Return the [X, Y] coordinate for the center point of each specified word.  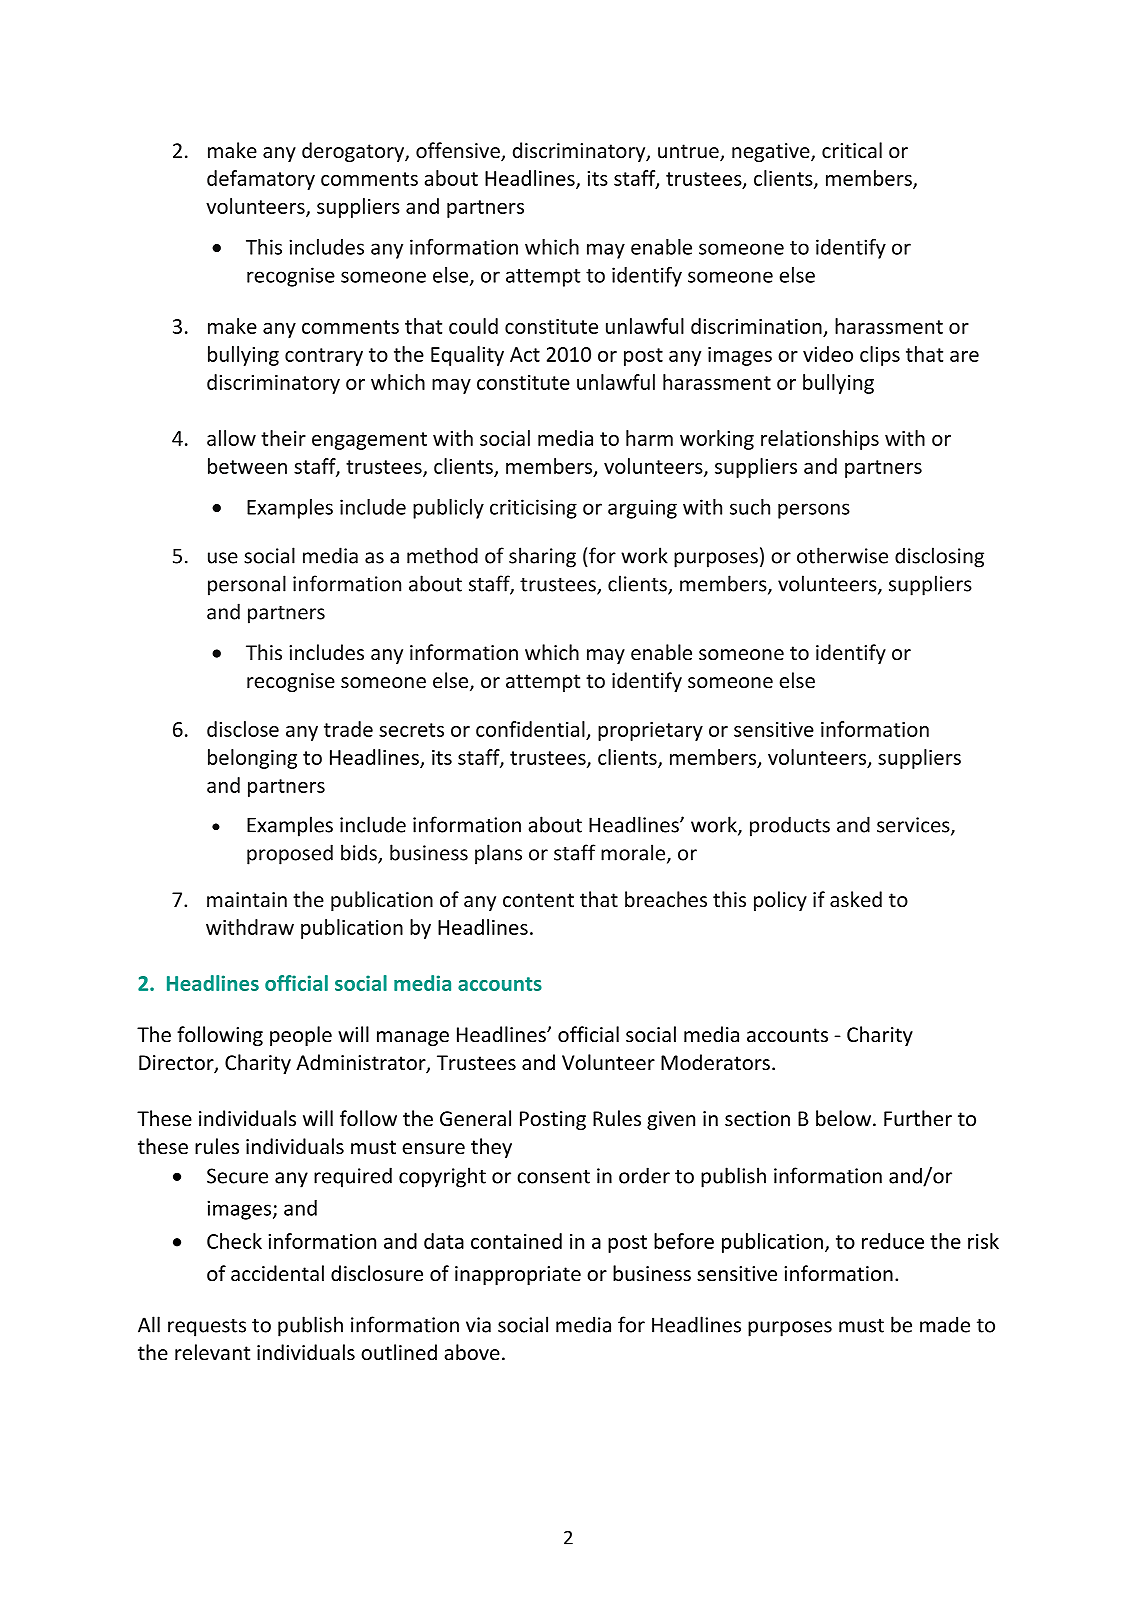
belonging [252, 759]
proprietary [650, 731]
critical [852, 150]
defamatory [261, 180]
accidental [277, 1273]
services [914, 826]
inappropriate [518, 1275]
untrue [689, 152]
